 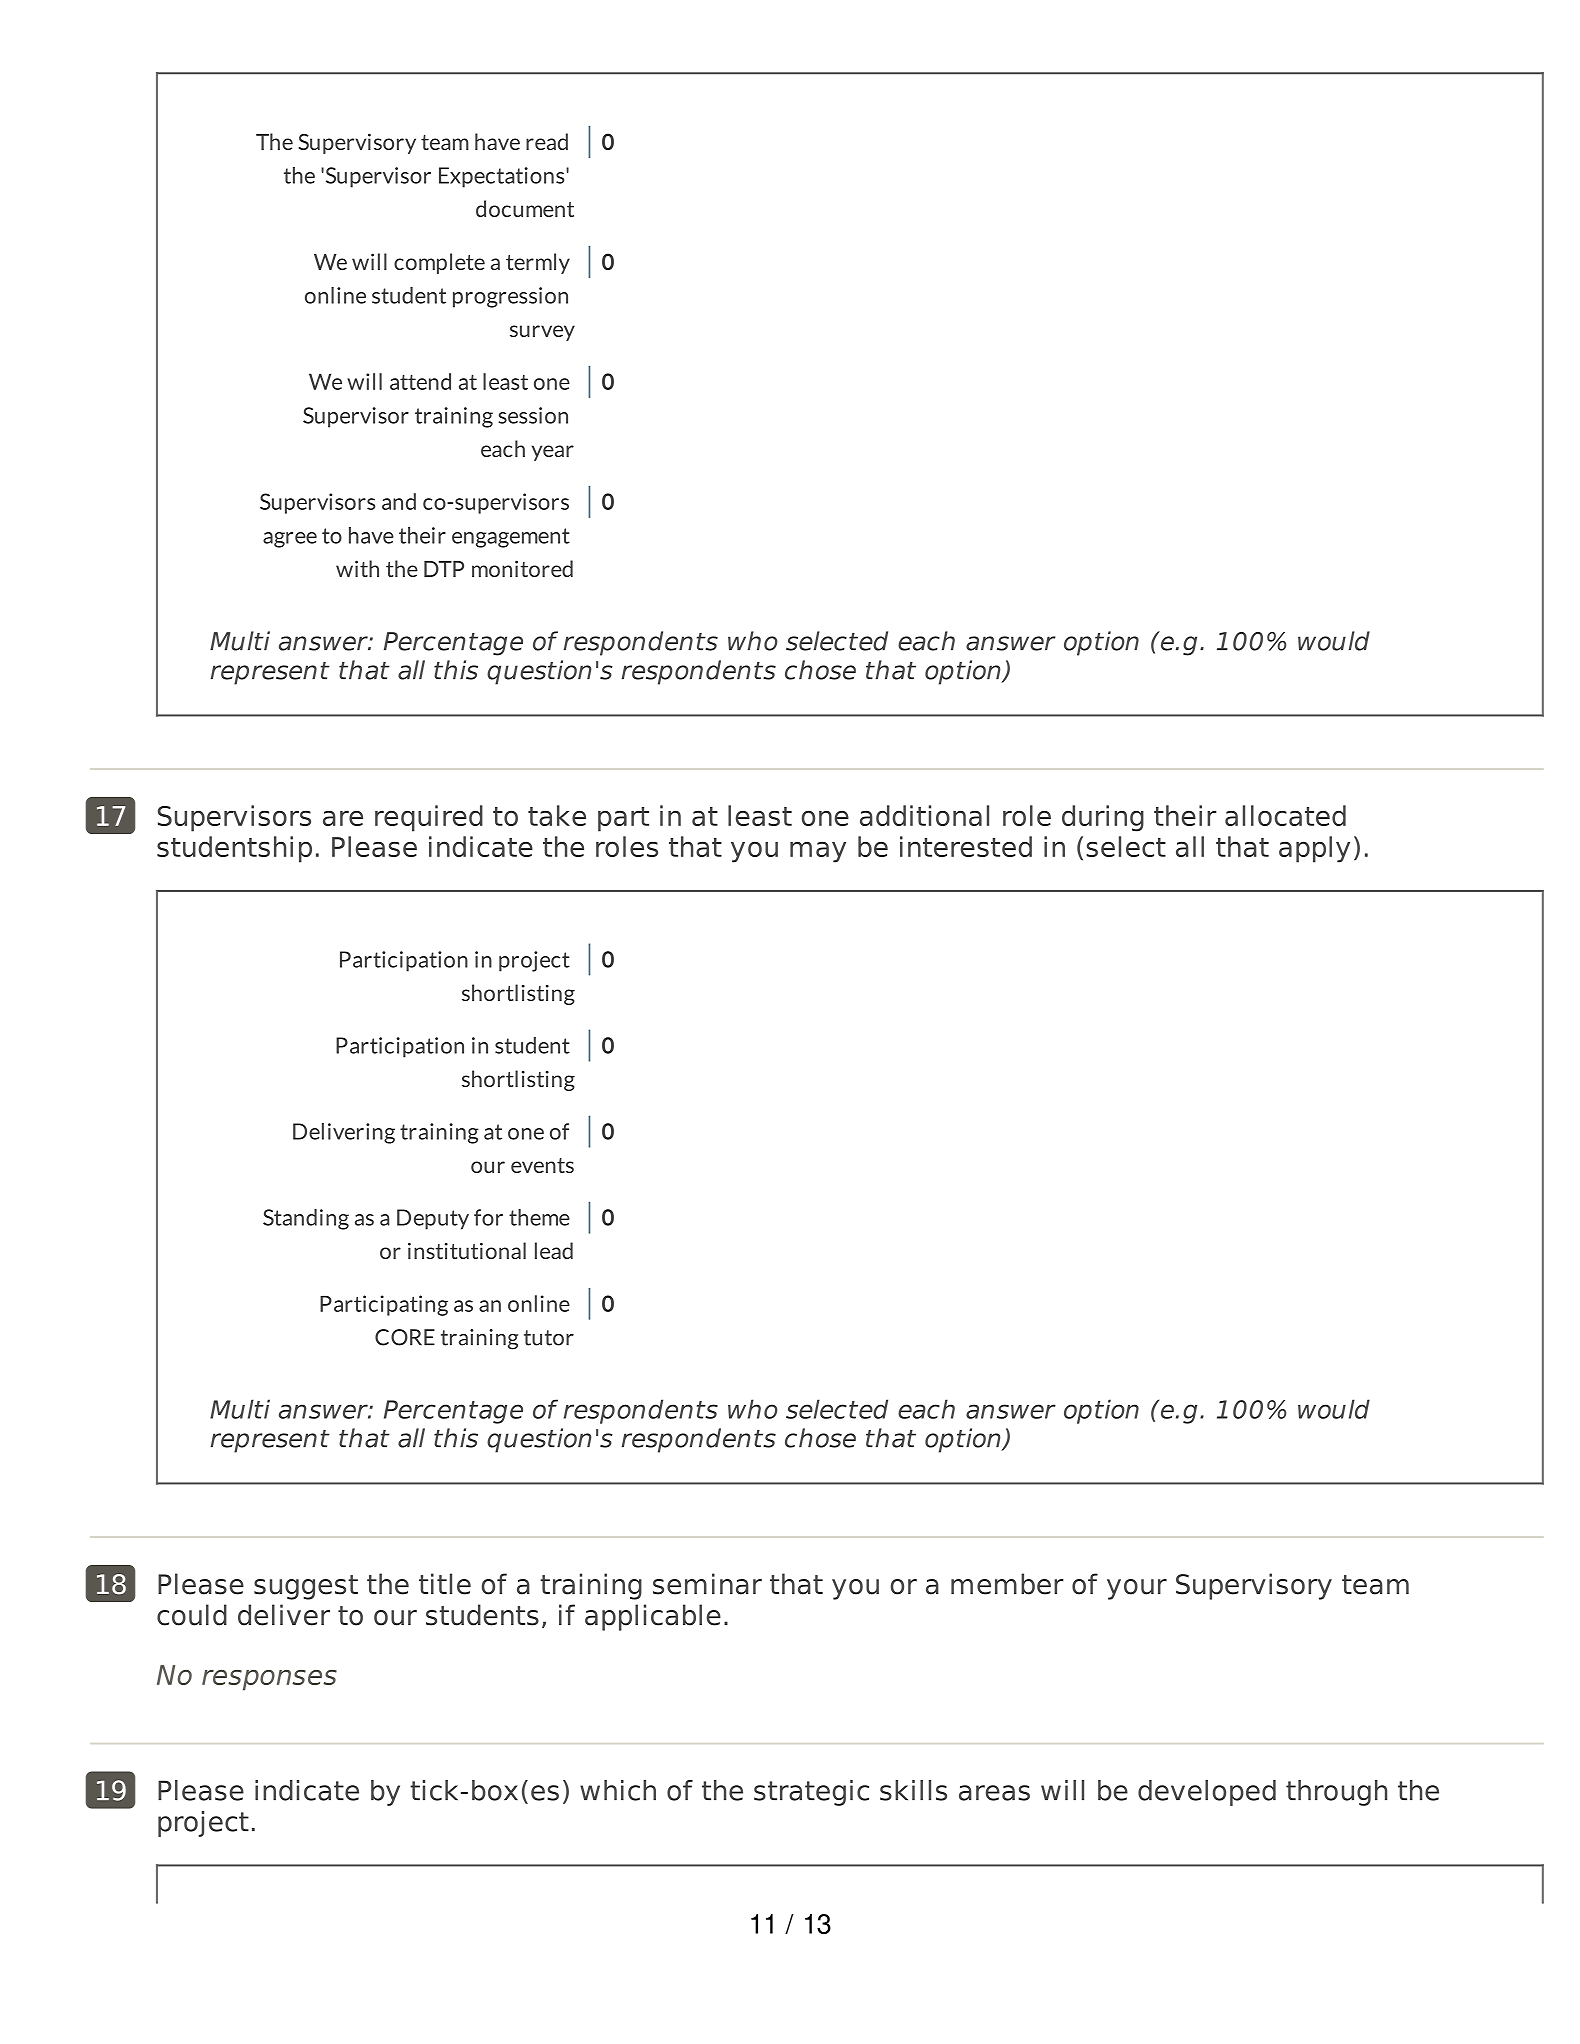 What do you see at coordinates (547, 141) in the screenshot?
I see `read` at bounding box center [547, 141].
